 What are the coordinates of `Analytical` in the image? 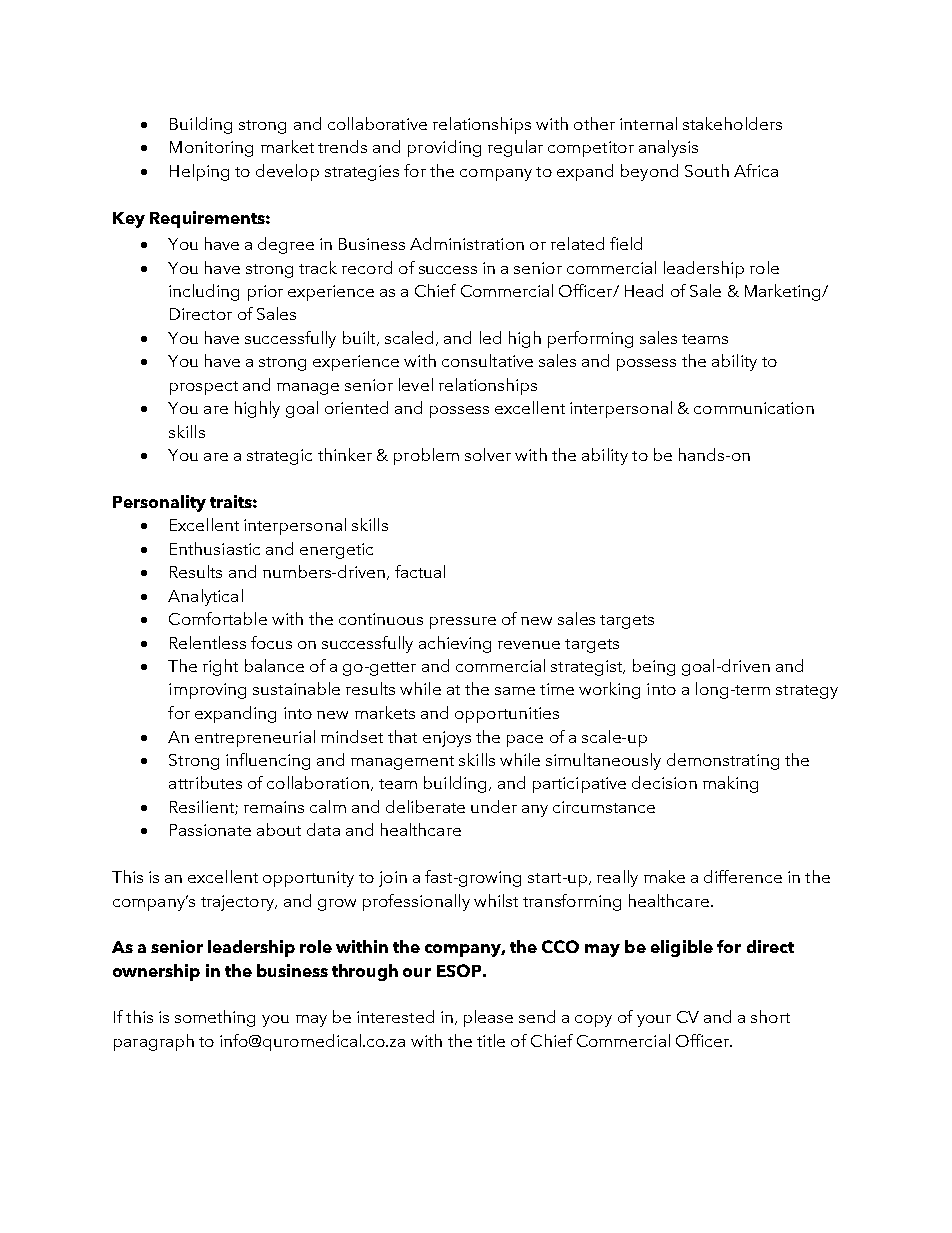 It's located at (205, 597).
